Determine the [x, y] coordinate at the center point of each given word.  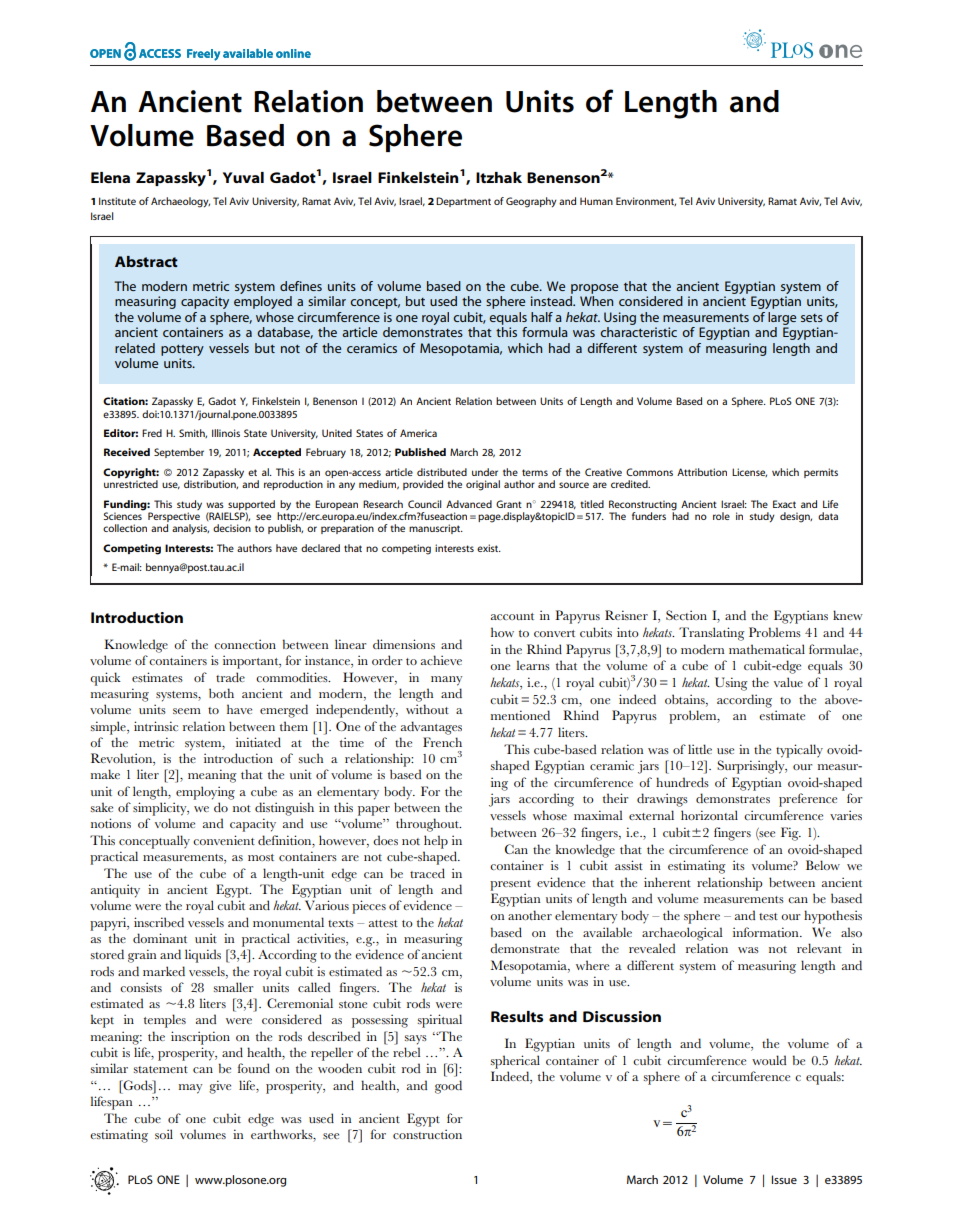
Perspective [175, 518]
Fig [791, 834]
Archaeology [180, 202]
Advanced [469, 504]
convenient [224, 840]
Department [463, 202]
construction [427, 1134]
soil [164, 1134]
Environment [646, 201]
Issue [784, 1179]
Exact [784, 504]
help [436, 842]
